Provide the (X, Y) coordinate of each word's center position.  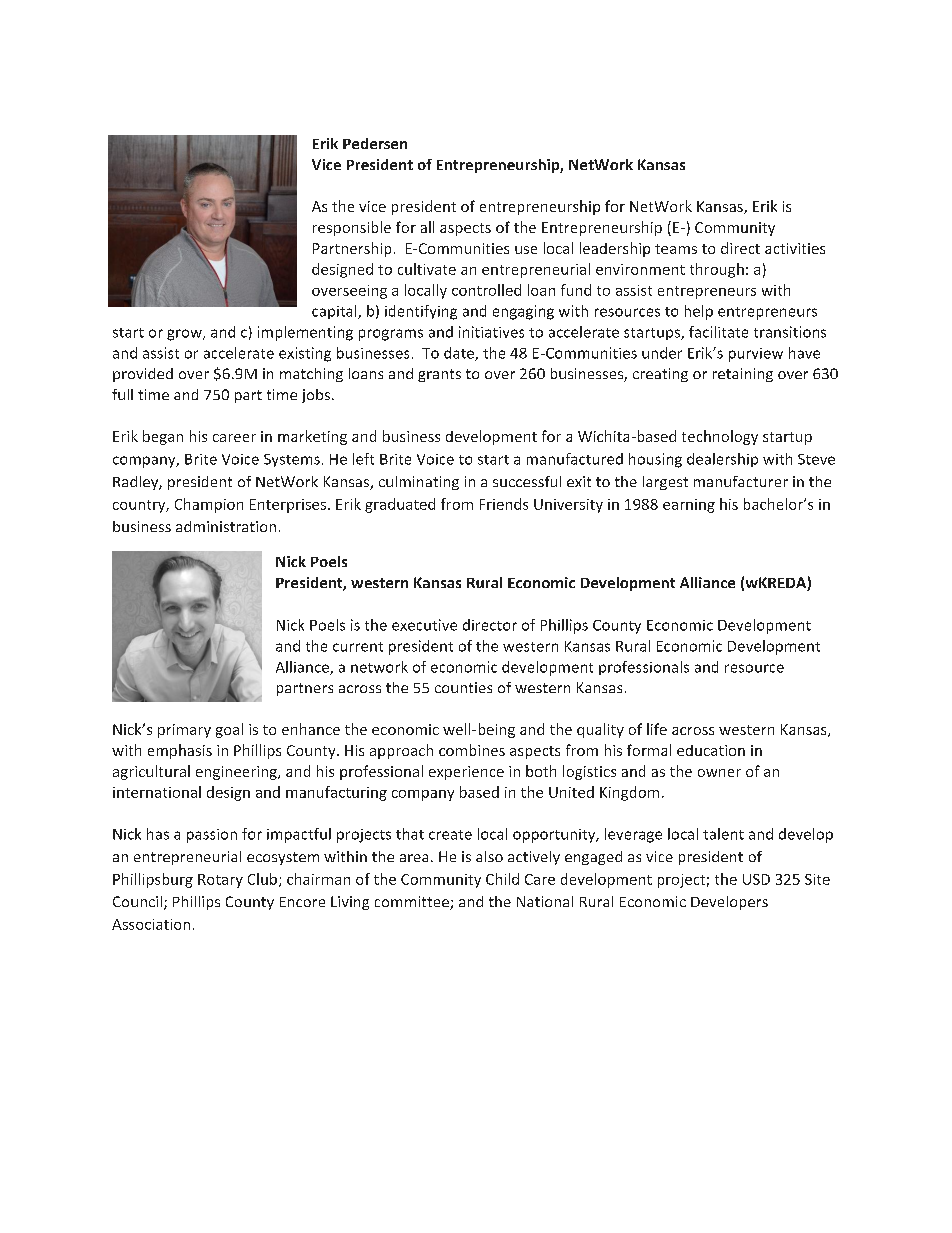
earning (689, 506)
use (526, 250)
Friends (504, 504)
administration (226, 526)
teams (676, 249)
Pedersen (375, 143)
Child (502, 879)
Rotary (220, 881)
